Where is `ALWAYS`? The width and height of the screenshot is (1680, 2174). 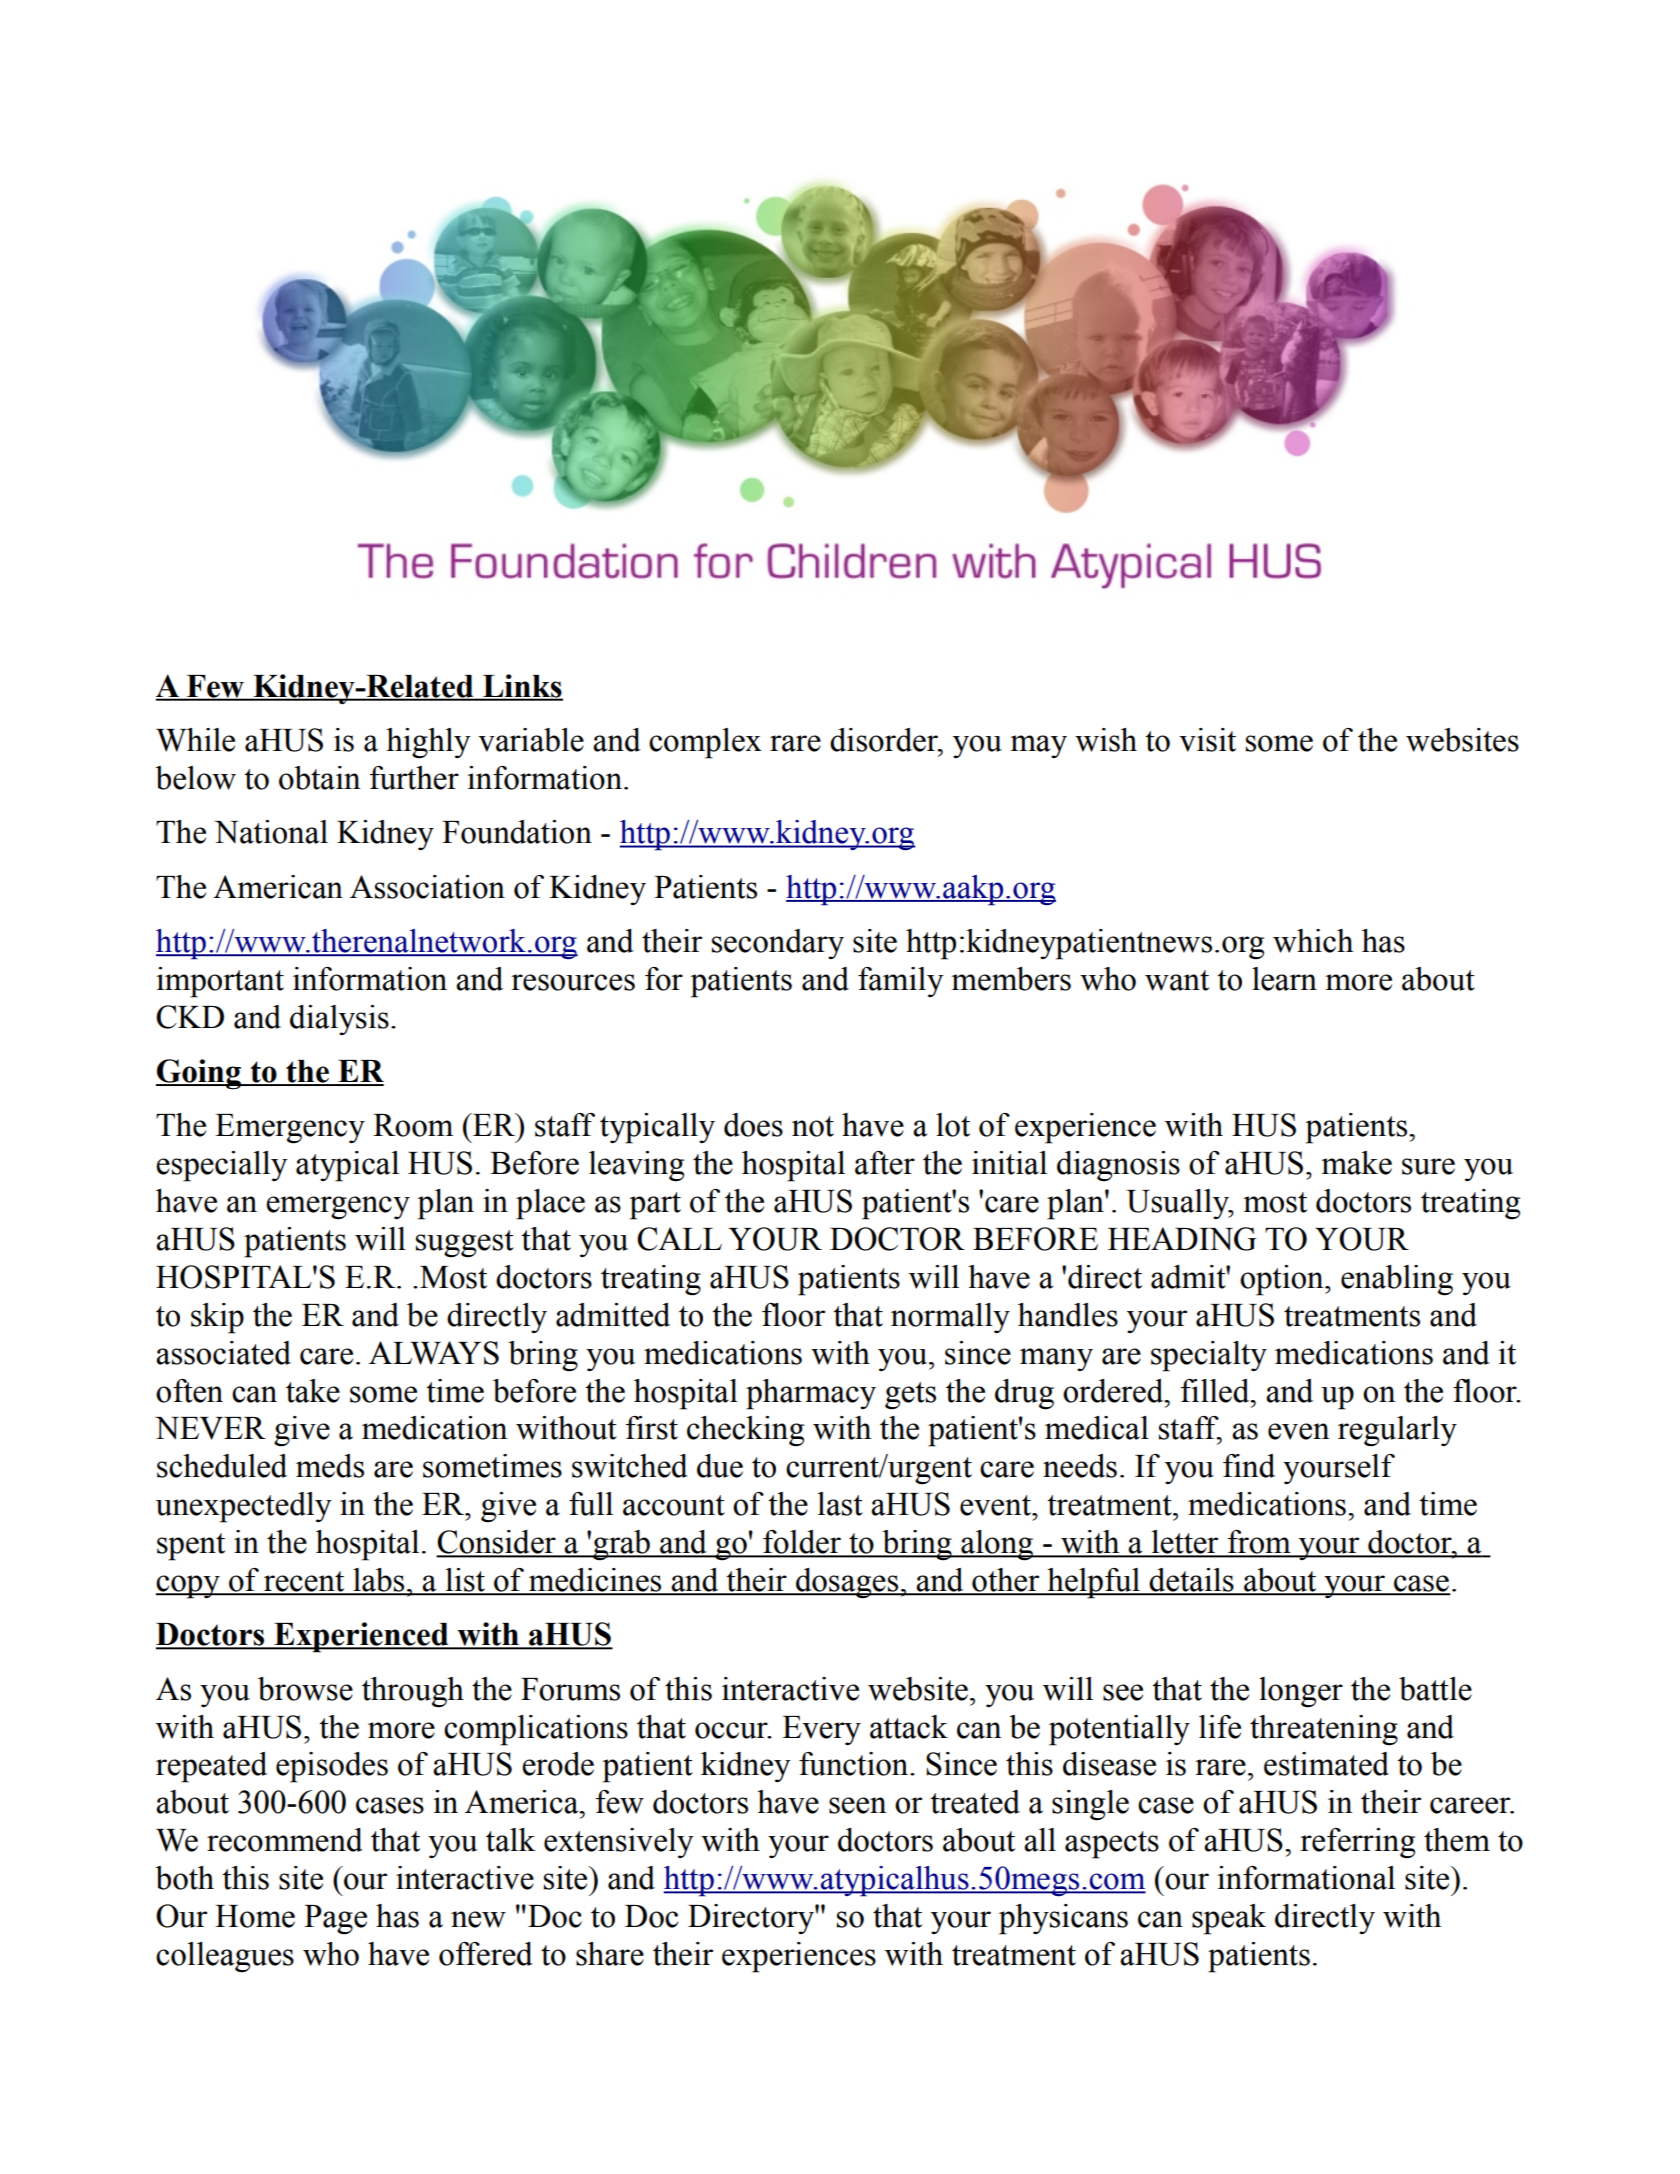
ALWAYS is located at coordinates (434, 1353).
